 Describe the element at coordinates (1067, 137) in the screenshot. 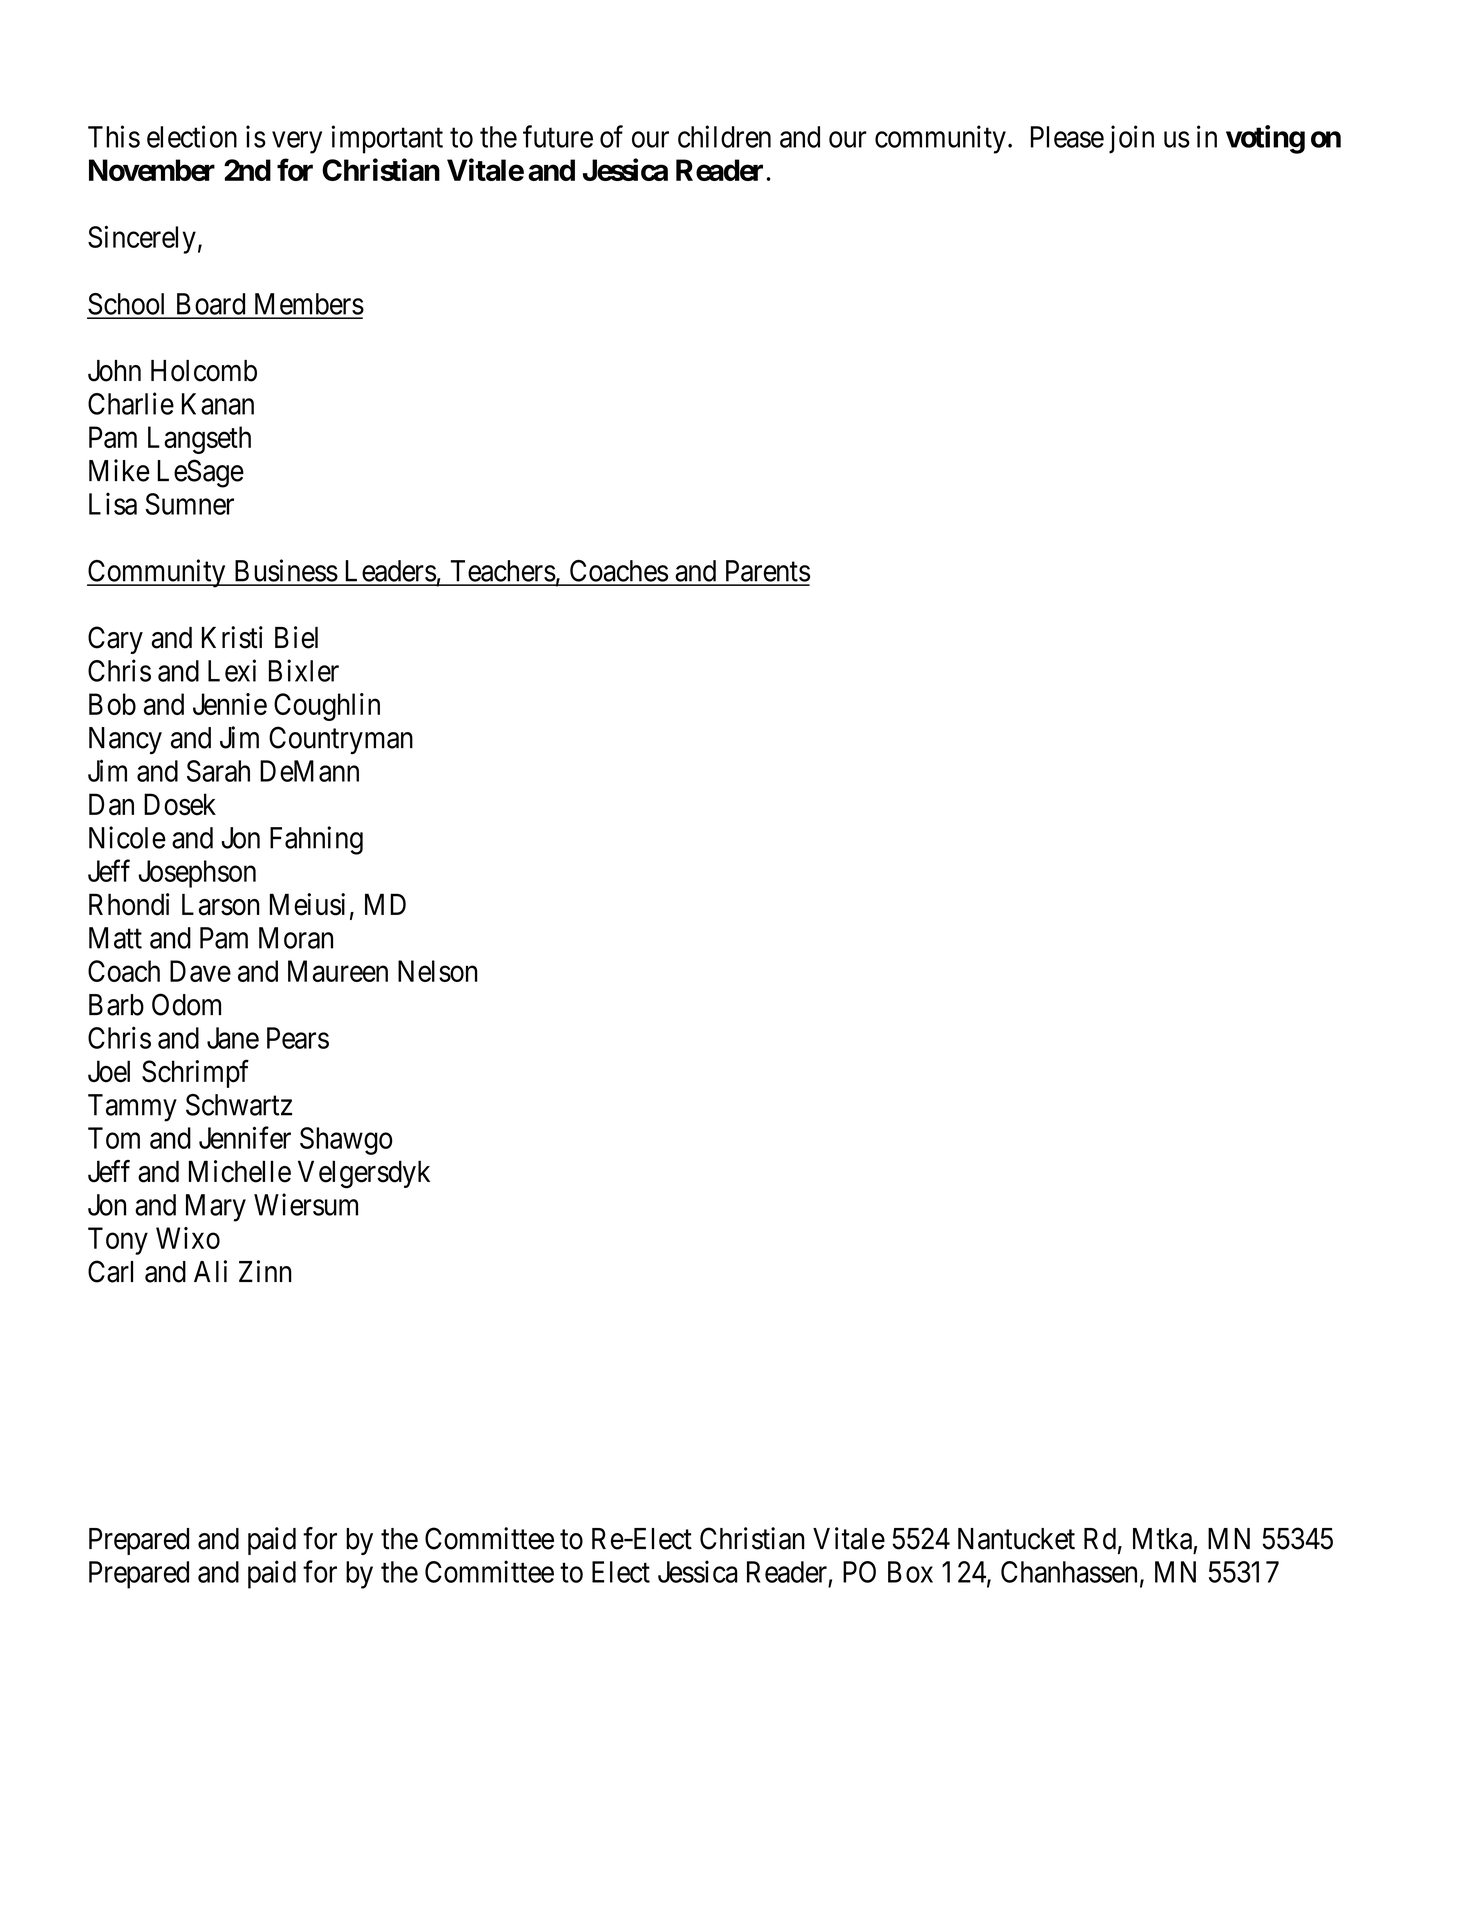

I see `Please` at that location.
